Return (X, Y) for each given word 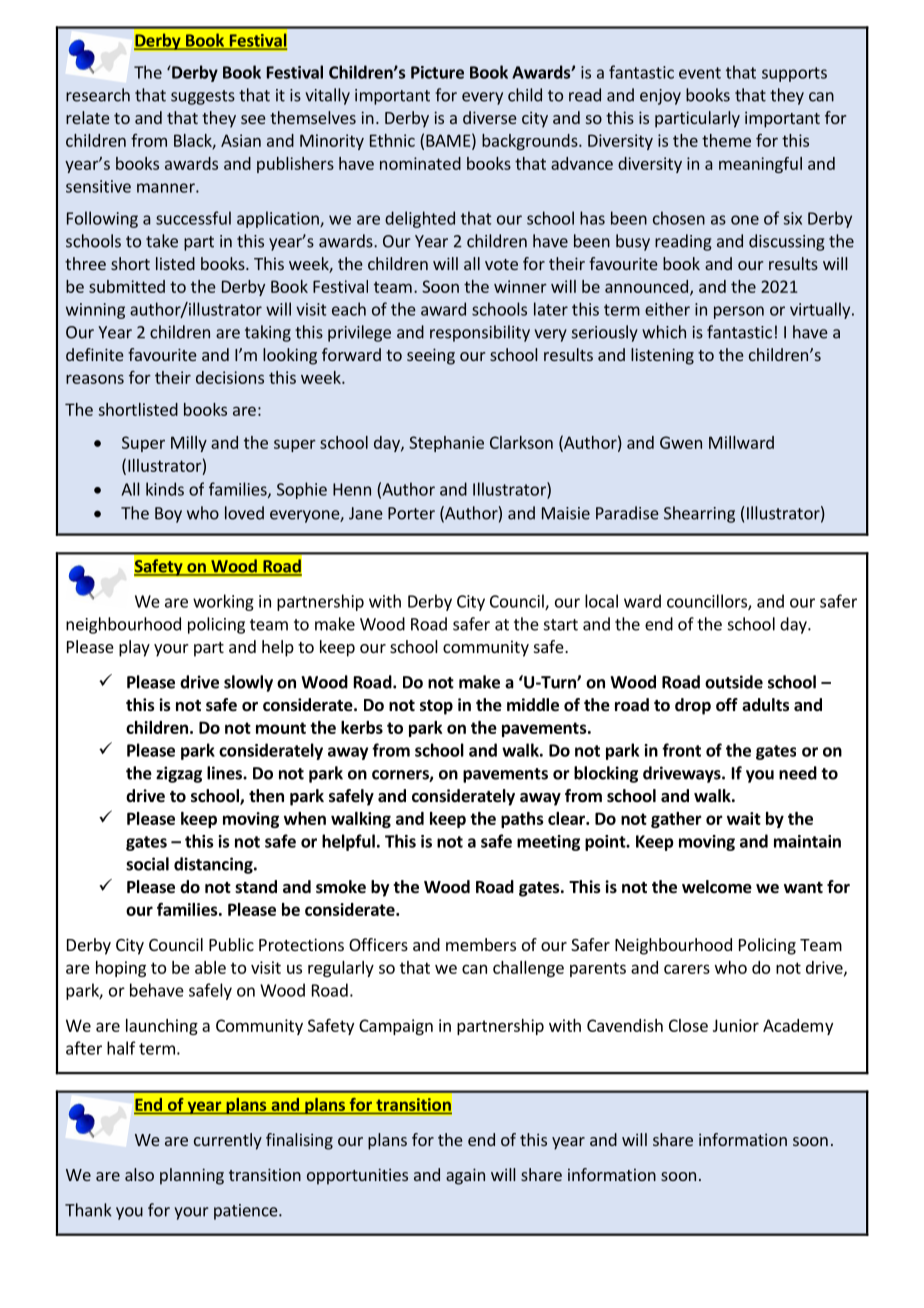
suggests (203, 97)
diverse (490, 117)
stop (436, 707)
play (134, 648)
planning (192, 1176)
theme (726, 140)
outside (734, 682)
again (465, 1176)
